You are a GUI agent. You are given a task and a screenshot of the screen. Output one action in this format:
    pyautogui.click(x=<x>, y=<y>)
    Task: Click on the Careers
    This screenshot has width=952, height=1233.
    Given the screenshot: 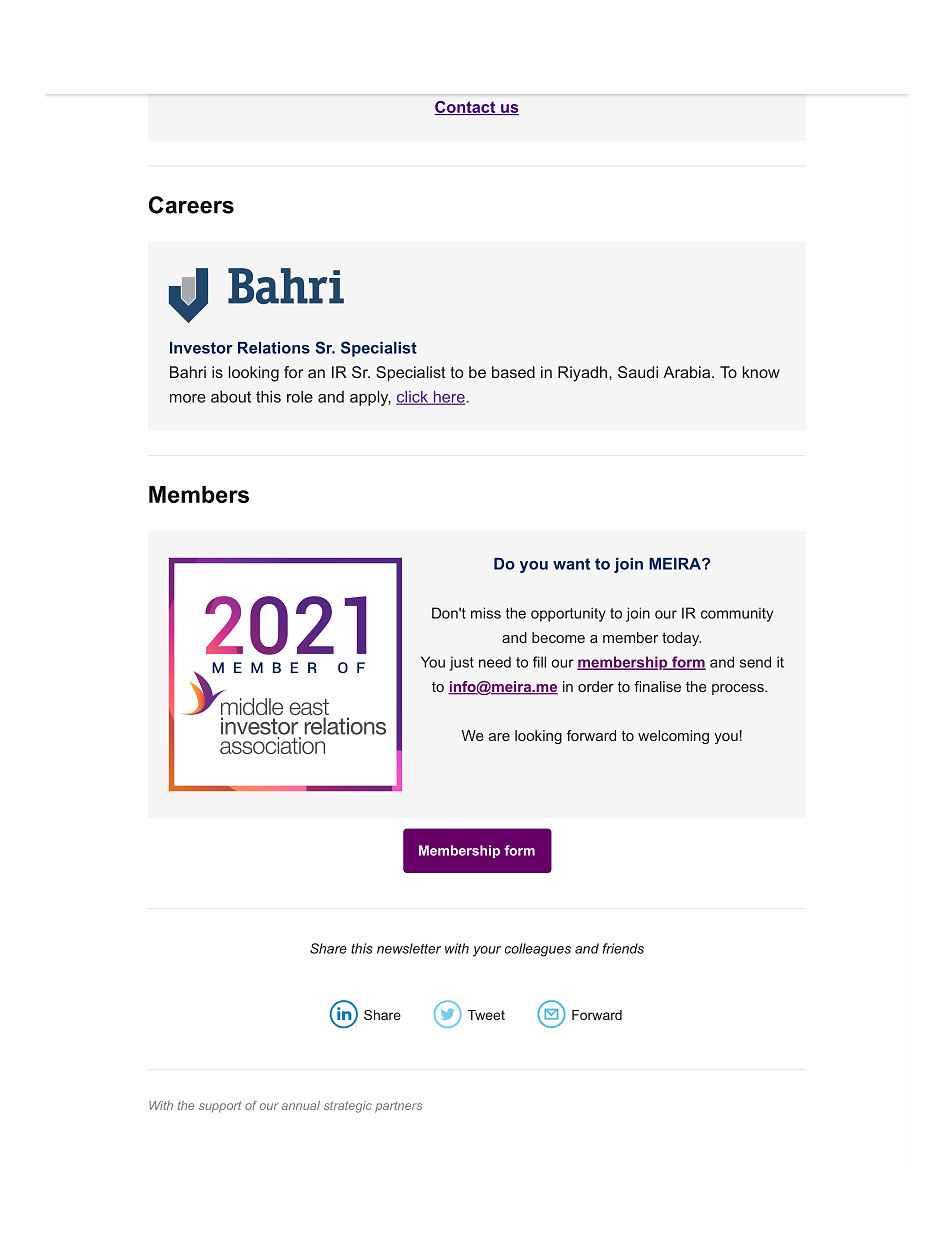 What is the action you would take?
    pyautogui.click(x=191, y=205)
